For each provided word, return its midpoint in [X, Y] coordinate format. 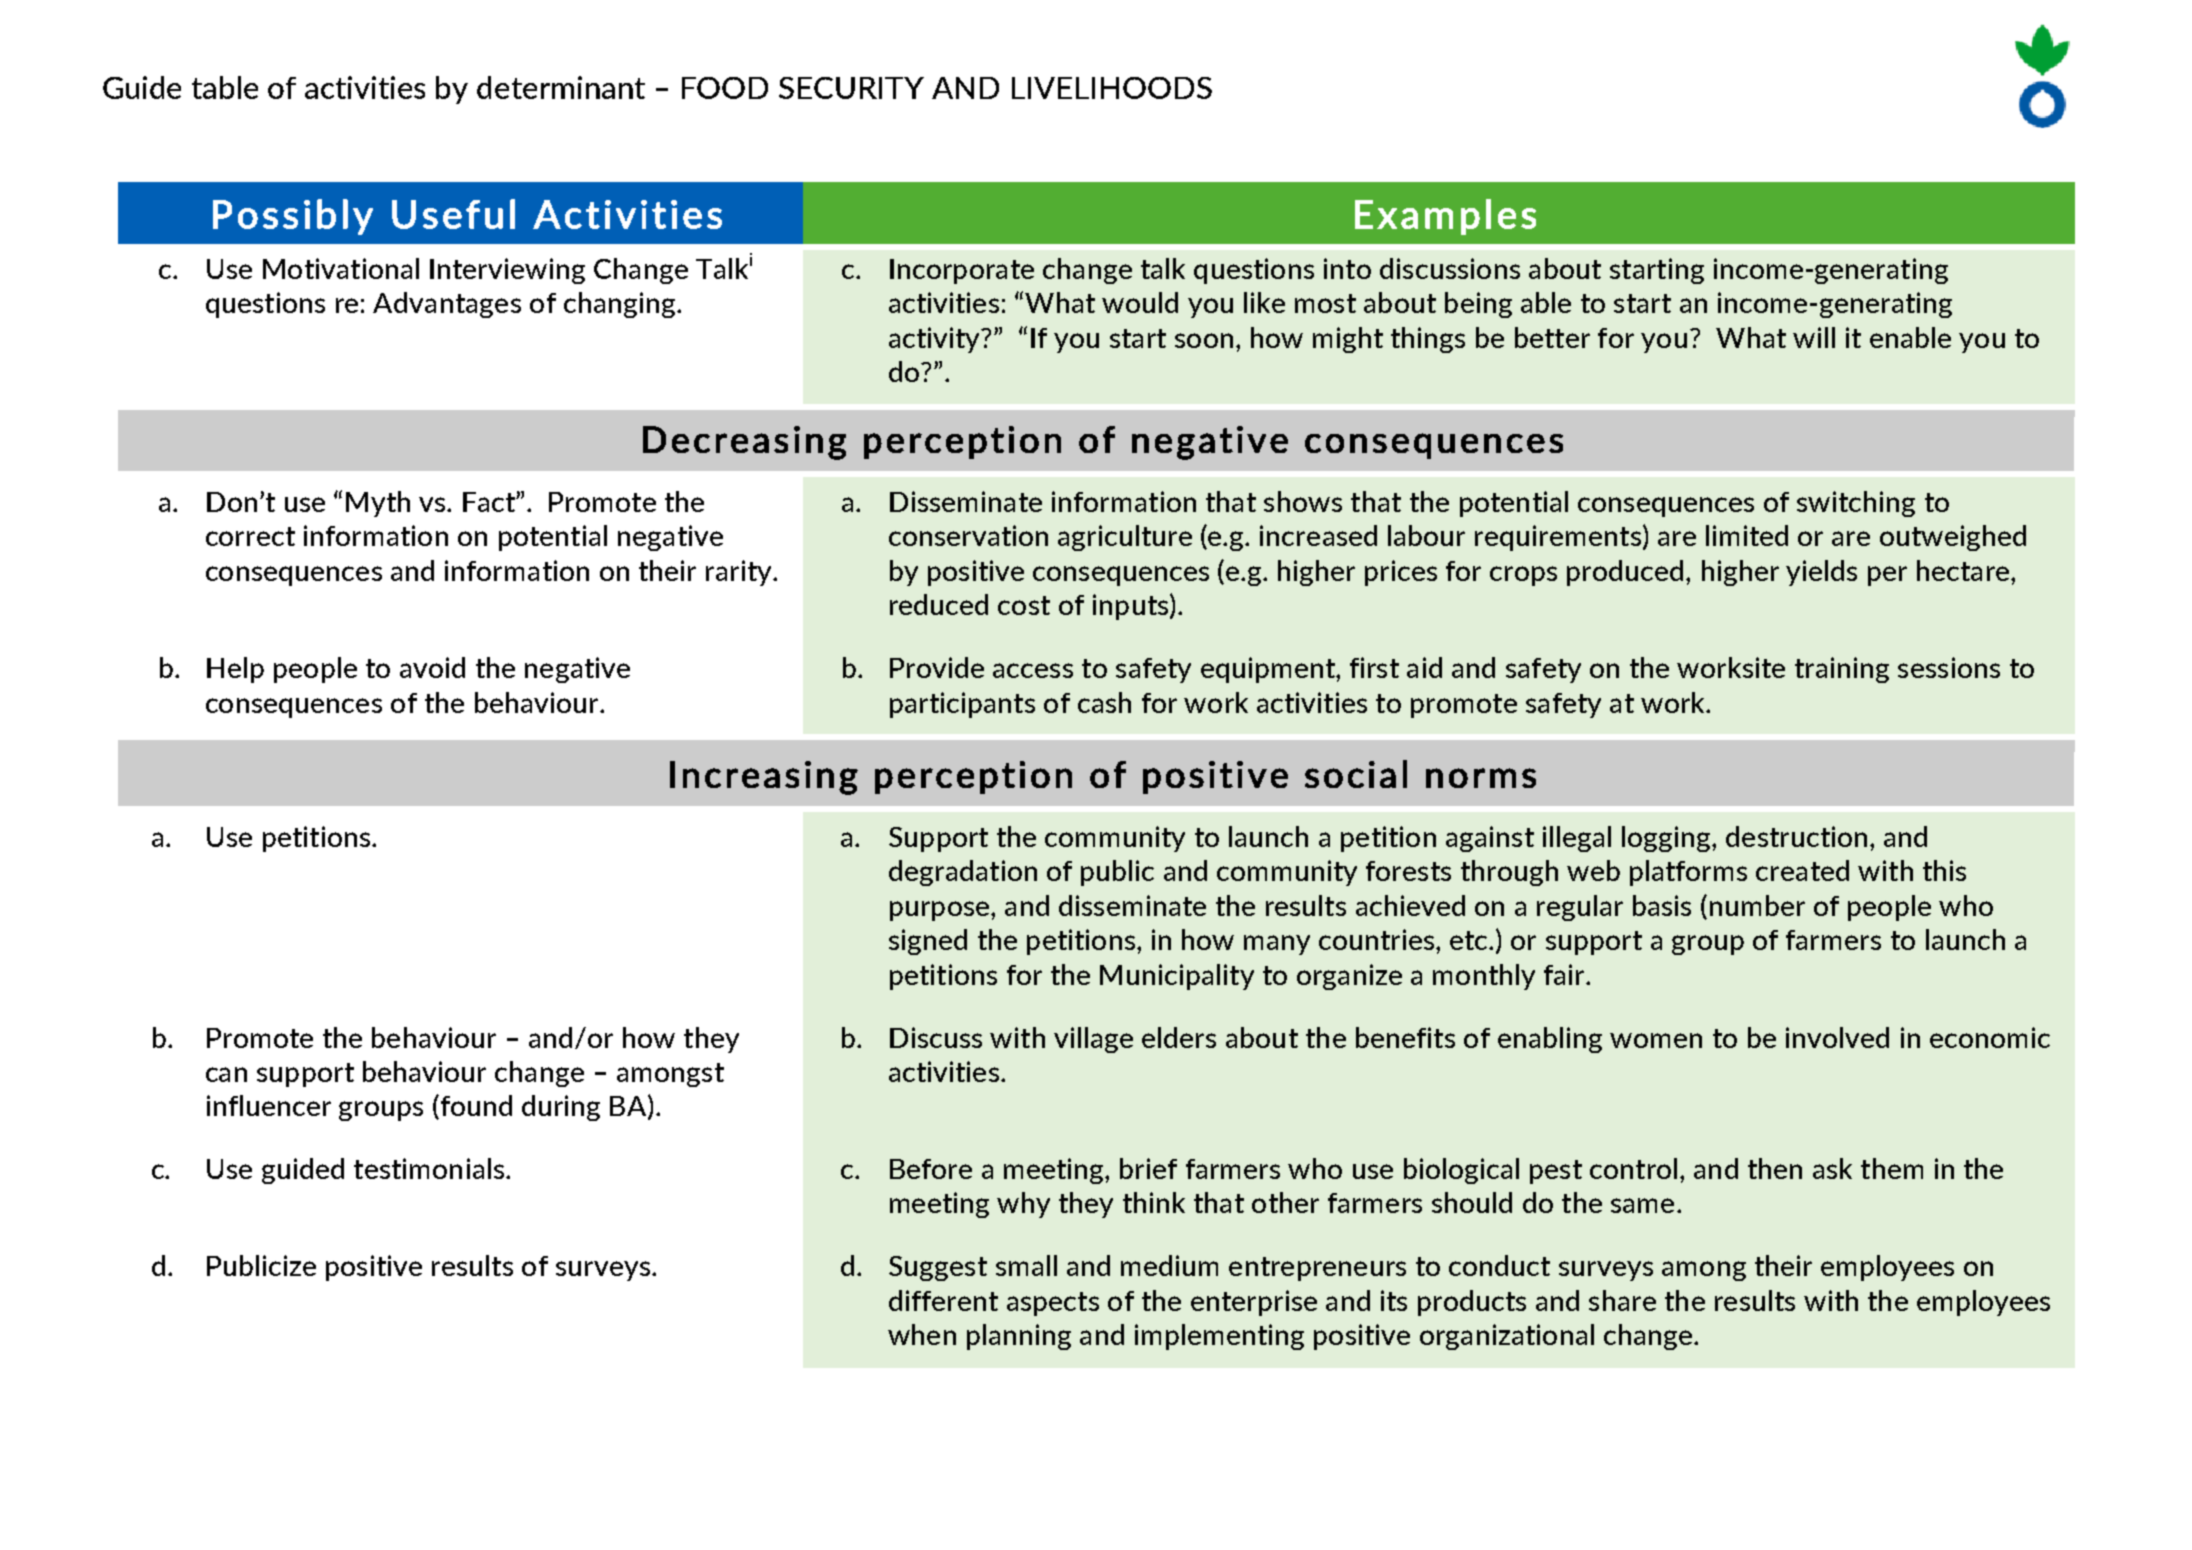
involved [1837, 1037]
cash [1104, 702]
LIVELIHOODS [1112, 88]
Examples [1445, 217]
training [1842, 670]
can [226, 1074]
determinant [561, 87]
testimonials [429, 1168]
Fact [490, 502]
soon [1204, 340]
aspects [1053, 1304]
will [1814, 337]
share [1622, 1300]
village [1093, 1040]
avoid [432, 667]
